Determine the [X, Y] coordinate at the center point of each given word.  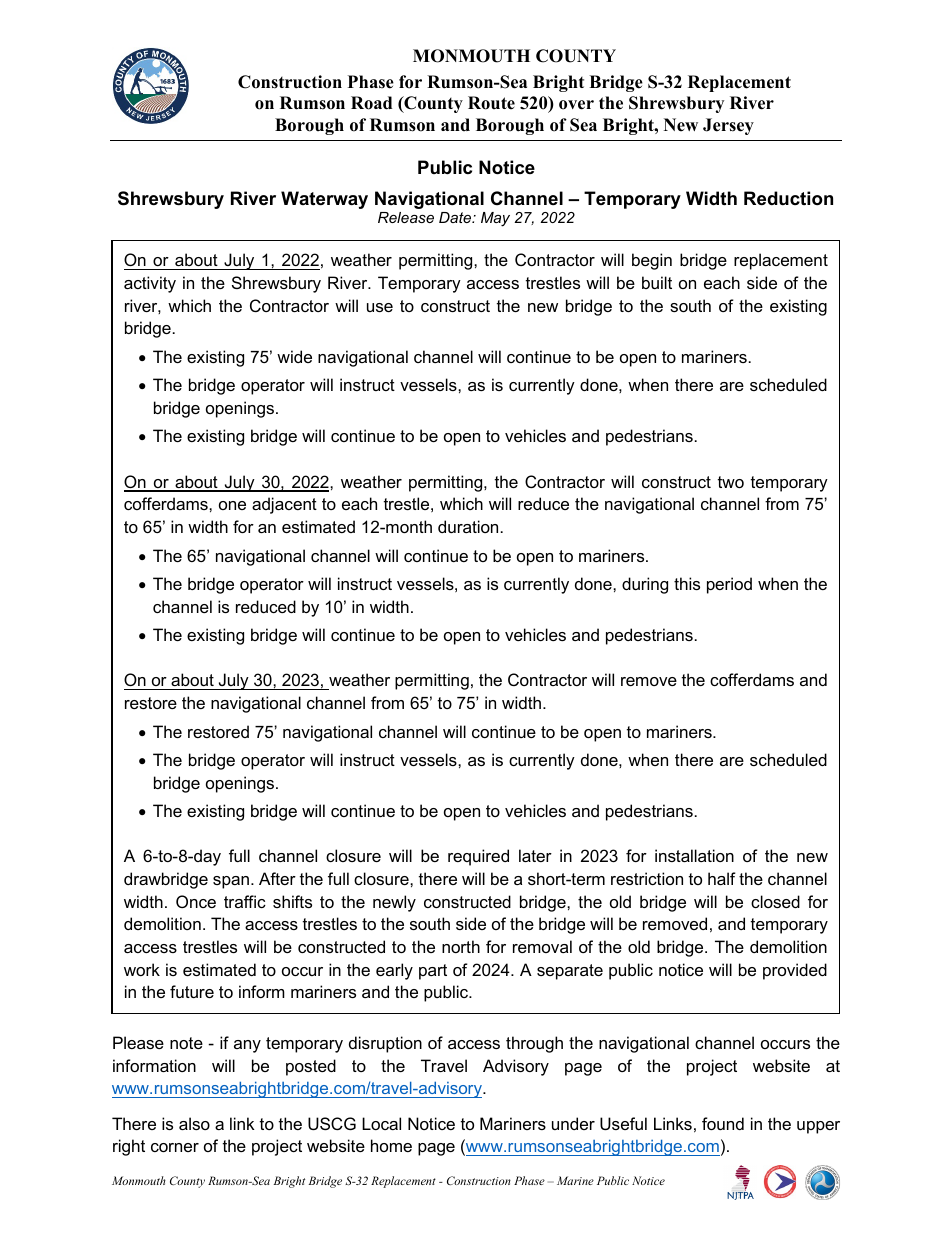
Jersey [728, 126]
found [723, 1123]
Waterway [324, 200]
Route [491, 103]
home [391, 1145]
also [194, 1123]
